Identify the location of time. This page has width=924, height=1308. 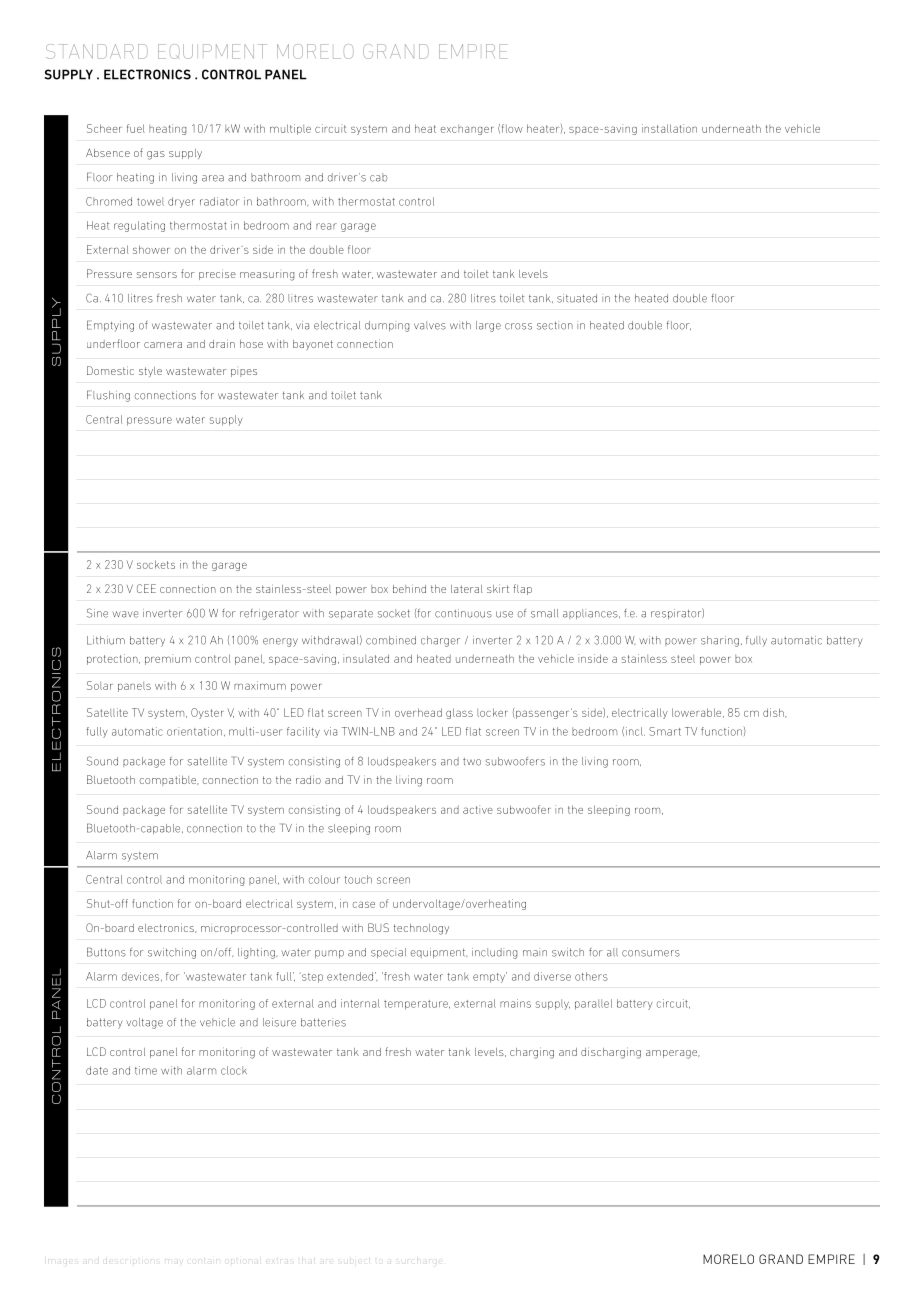
(146, 1070).
